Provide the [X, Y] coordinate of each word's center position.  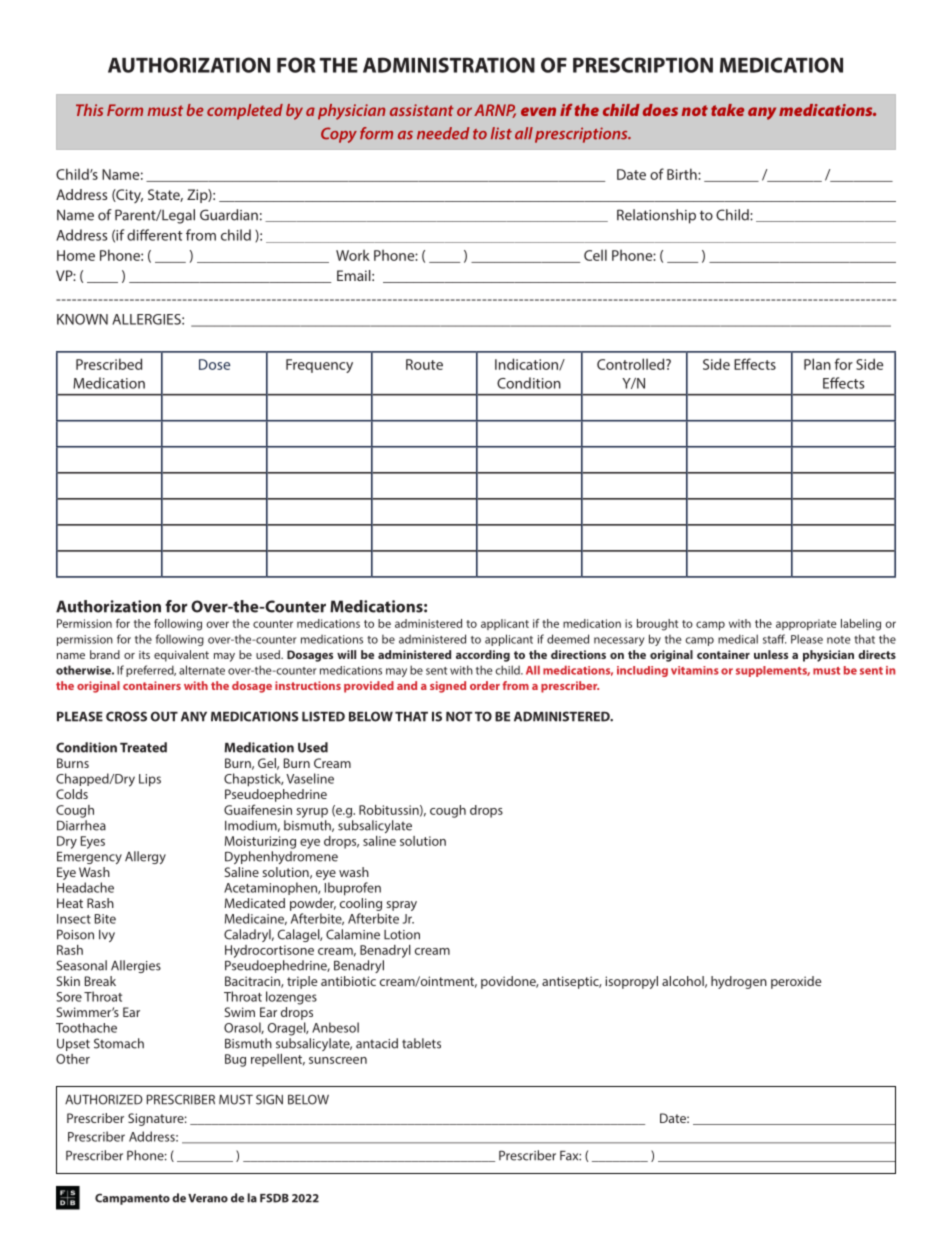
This [89, 110]
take [727, 110]
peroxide [796, 982]
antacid [377, 1043]
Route [424, 364]
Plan [817, 364]
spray [401, 906]
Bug [235, 1060]
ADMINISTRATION [449, 65]
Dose [214, 364]
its [144, 655]
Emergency [89, 858]
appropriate [806, 624]
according [483, 656]
